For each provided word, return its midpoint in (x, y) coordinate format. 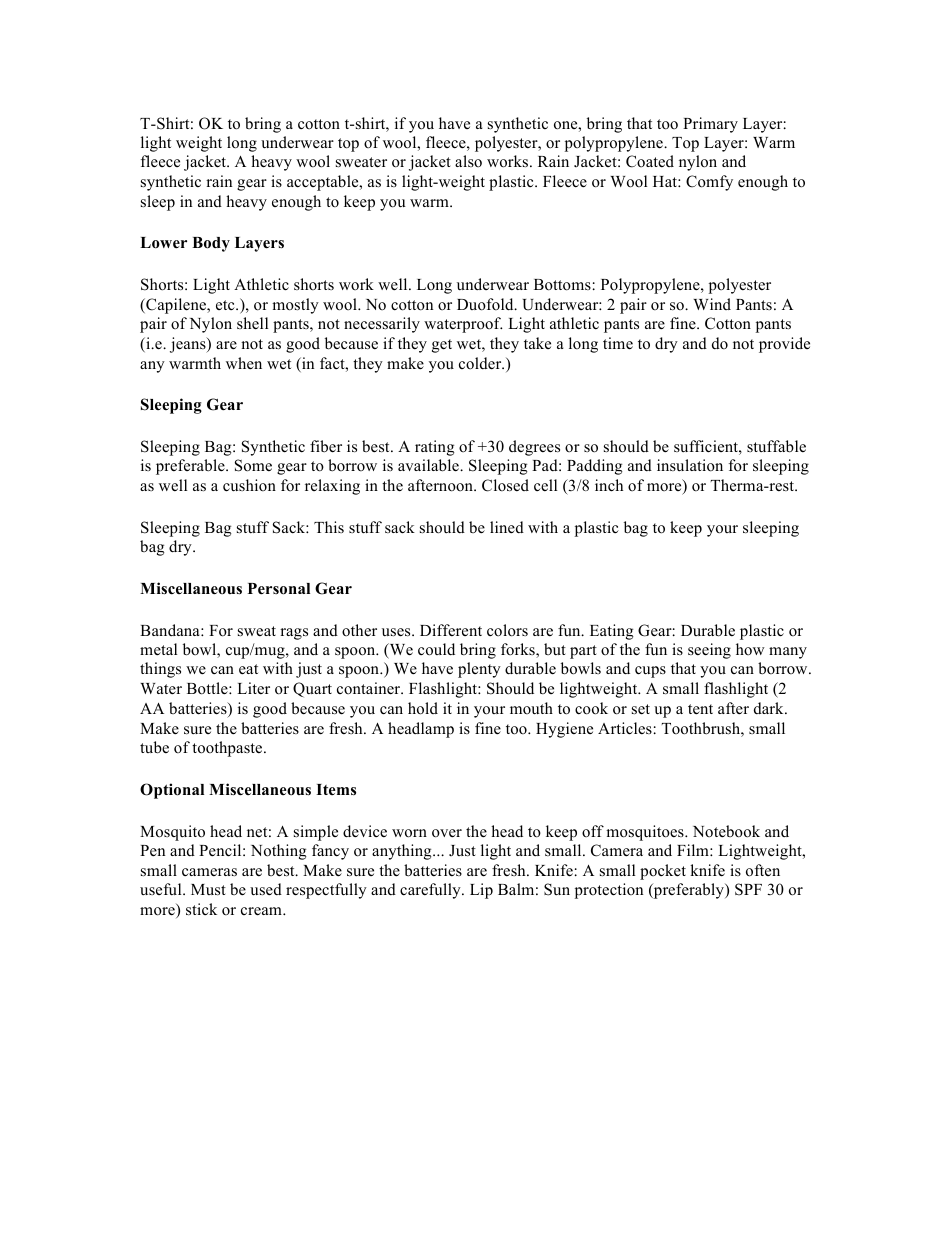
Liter (253, 688)
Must (208, 889)
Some (253, 465)
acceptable (324, 183)
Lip (481, 891)
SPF (748, 889)
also (468, 161)
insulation (690, 465)
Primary (710, 125)
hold (423, 708)
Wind (712, 304)
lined (507, 527)
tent (700, 709)
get (442, 346)
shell (252, 323)
